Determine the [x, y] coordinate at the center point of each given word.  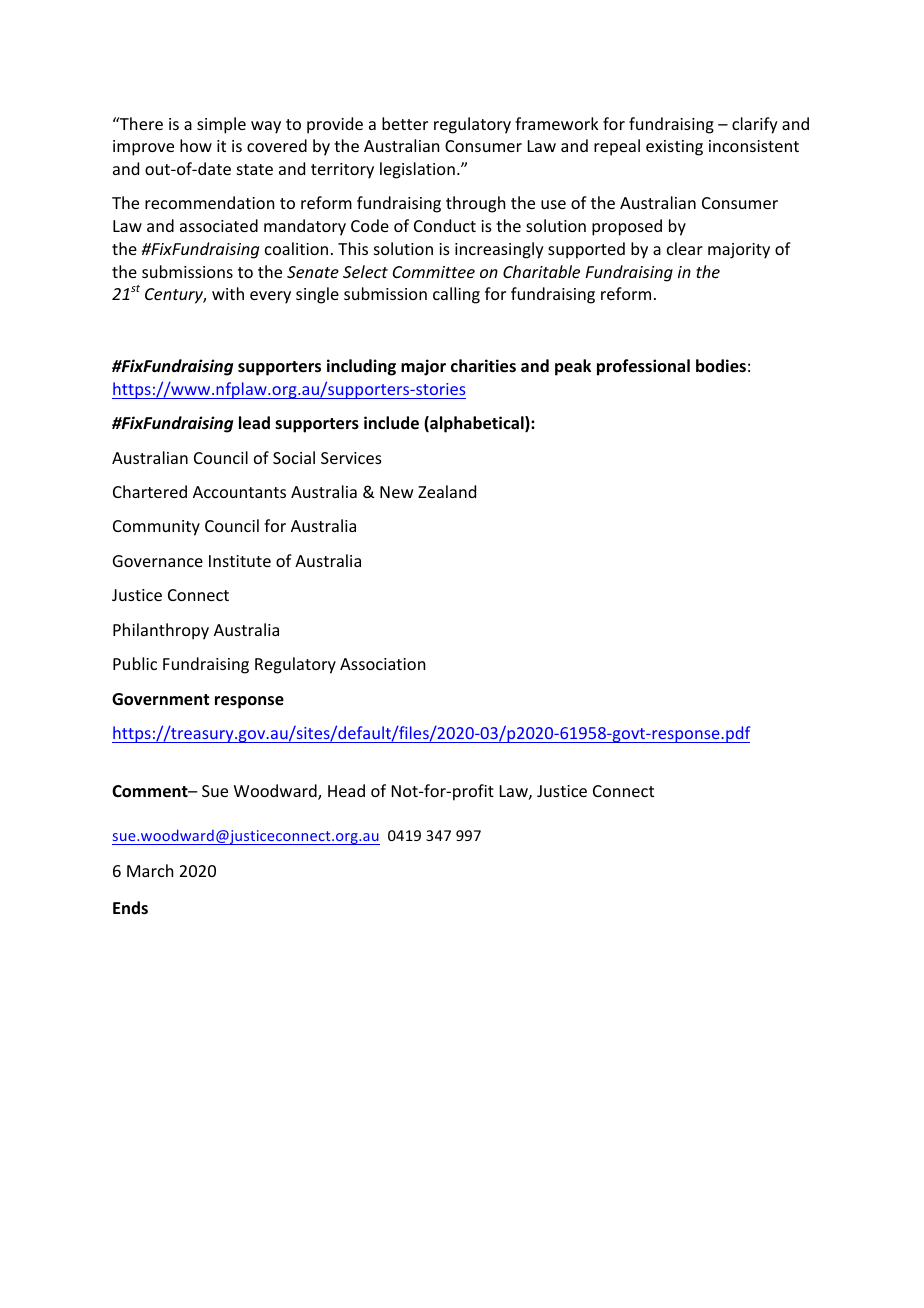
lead [254, 423]
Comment [151, 791]
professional [643, 367]
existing [674, 148]
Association [382, 664]
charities [483, 366]
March [150, 870]
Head [346, 790]
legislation [417, 170]
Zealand [447, 491]
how [196, 145]
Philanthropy [161, 631]
